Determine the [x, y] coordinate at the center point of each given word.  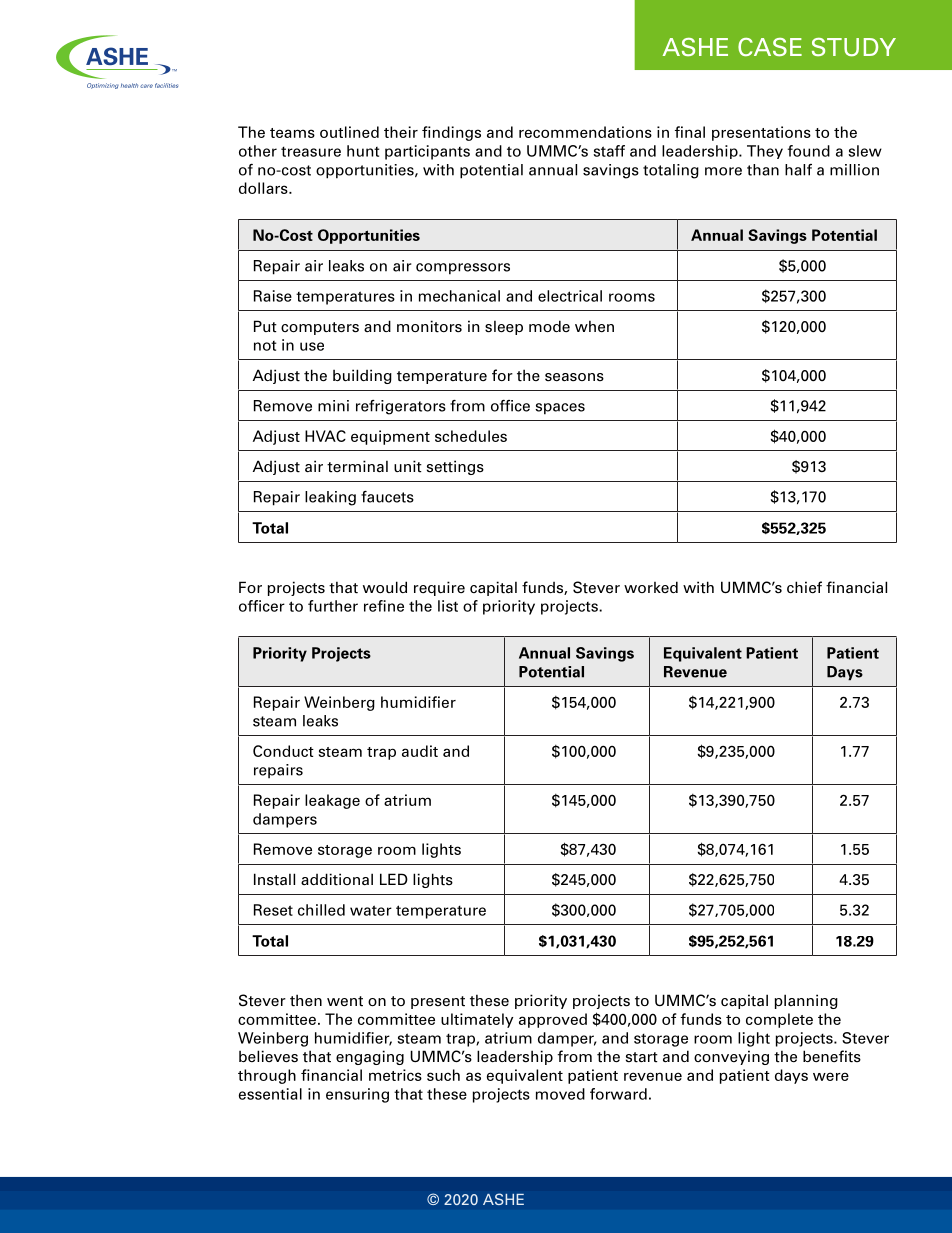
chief [804, 587]
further [333, 606]
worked [651, 587]
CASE [770, 47]
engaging [370, 1057]
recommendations [585, 132]
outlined [349, 132]
